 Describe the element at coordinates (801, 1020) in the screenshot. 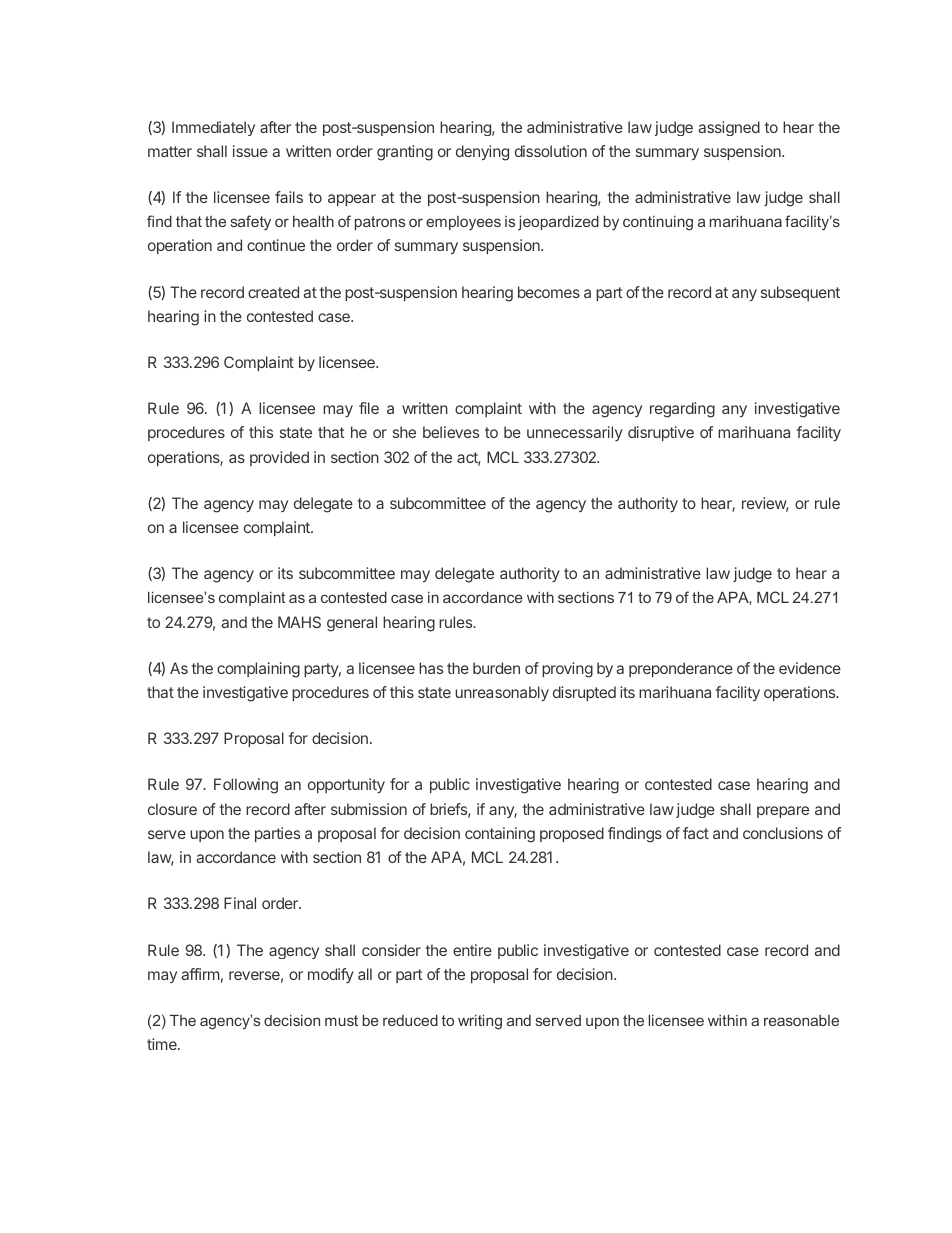

I see `reasonable` at that location.
